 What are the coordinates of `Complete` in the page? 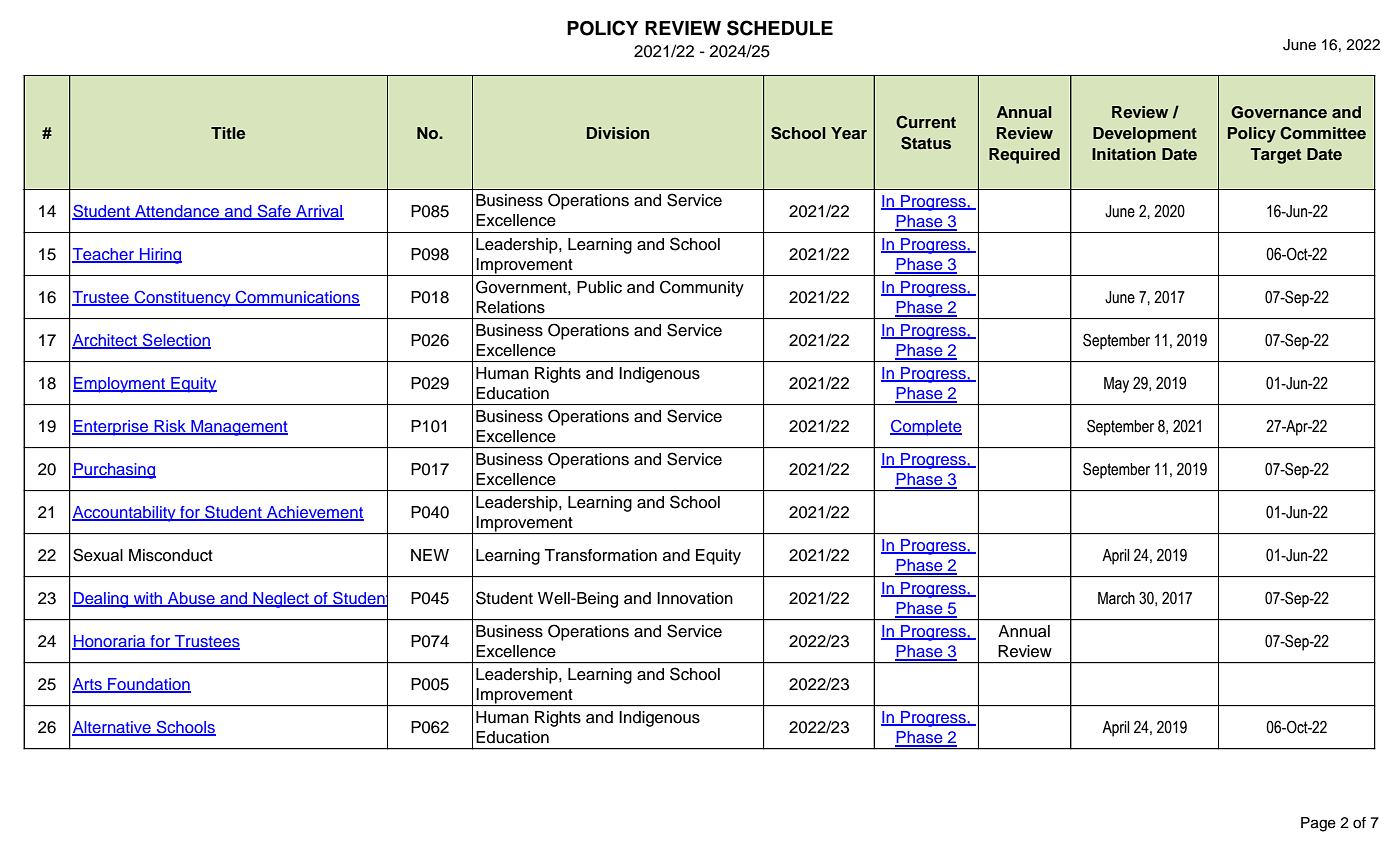 It's located at (926, 428).
